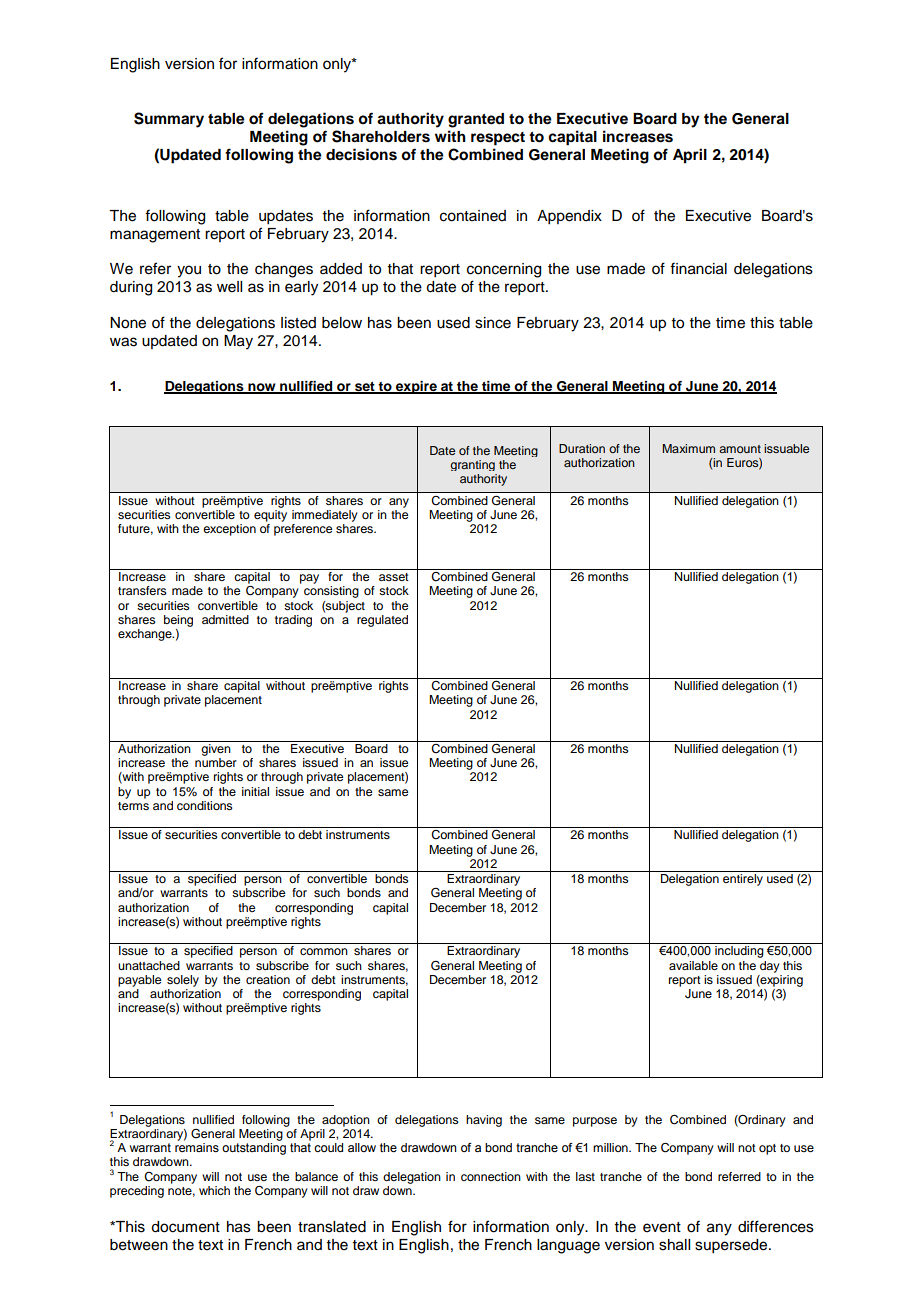  What do you see at coordinates (689, 448) in the image?
I see `Maximum` at bounding box center [689, 448].
